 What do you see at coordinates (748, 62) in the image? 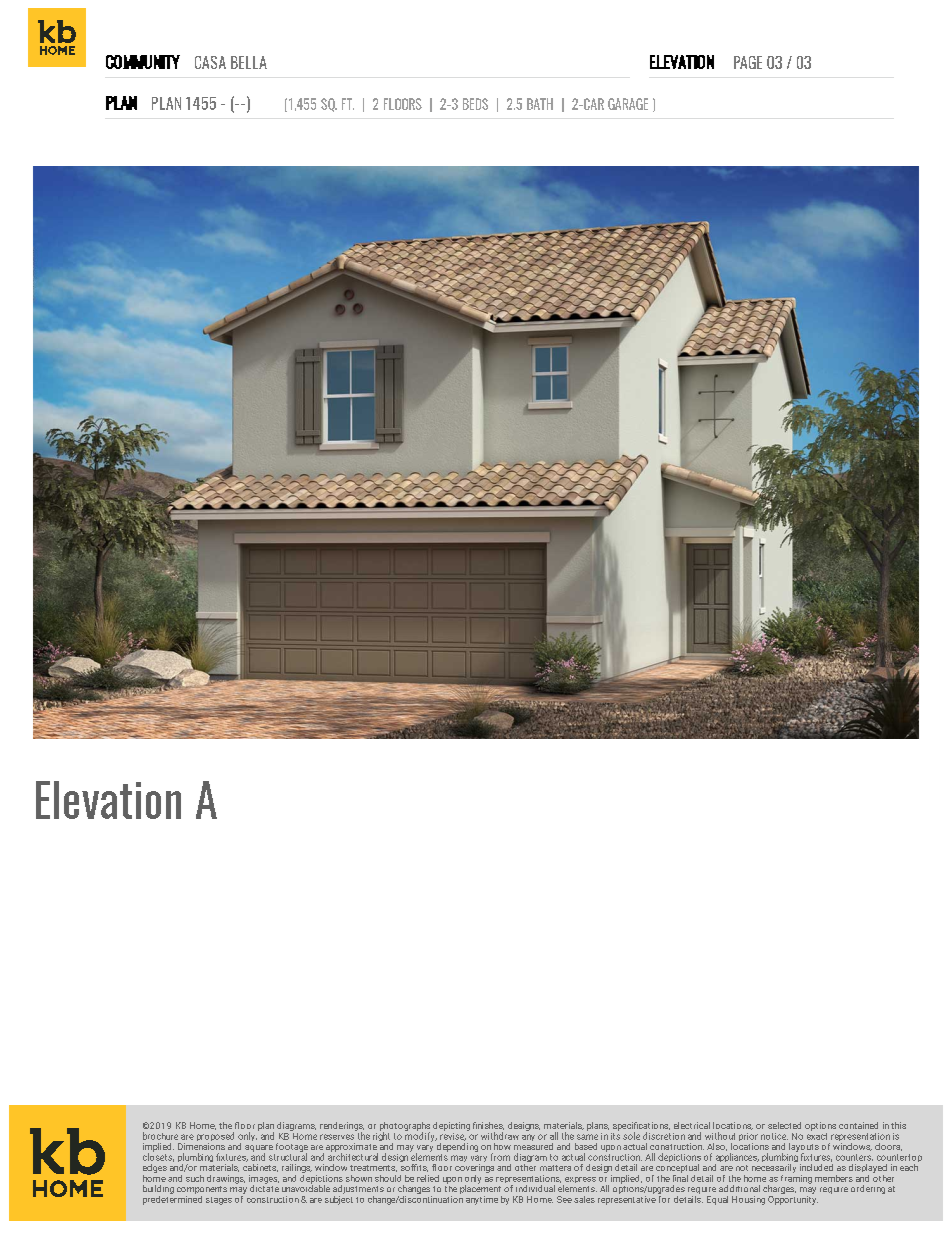
I see `PAGE` at bounding box center [748, 62].
